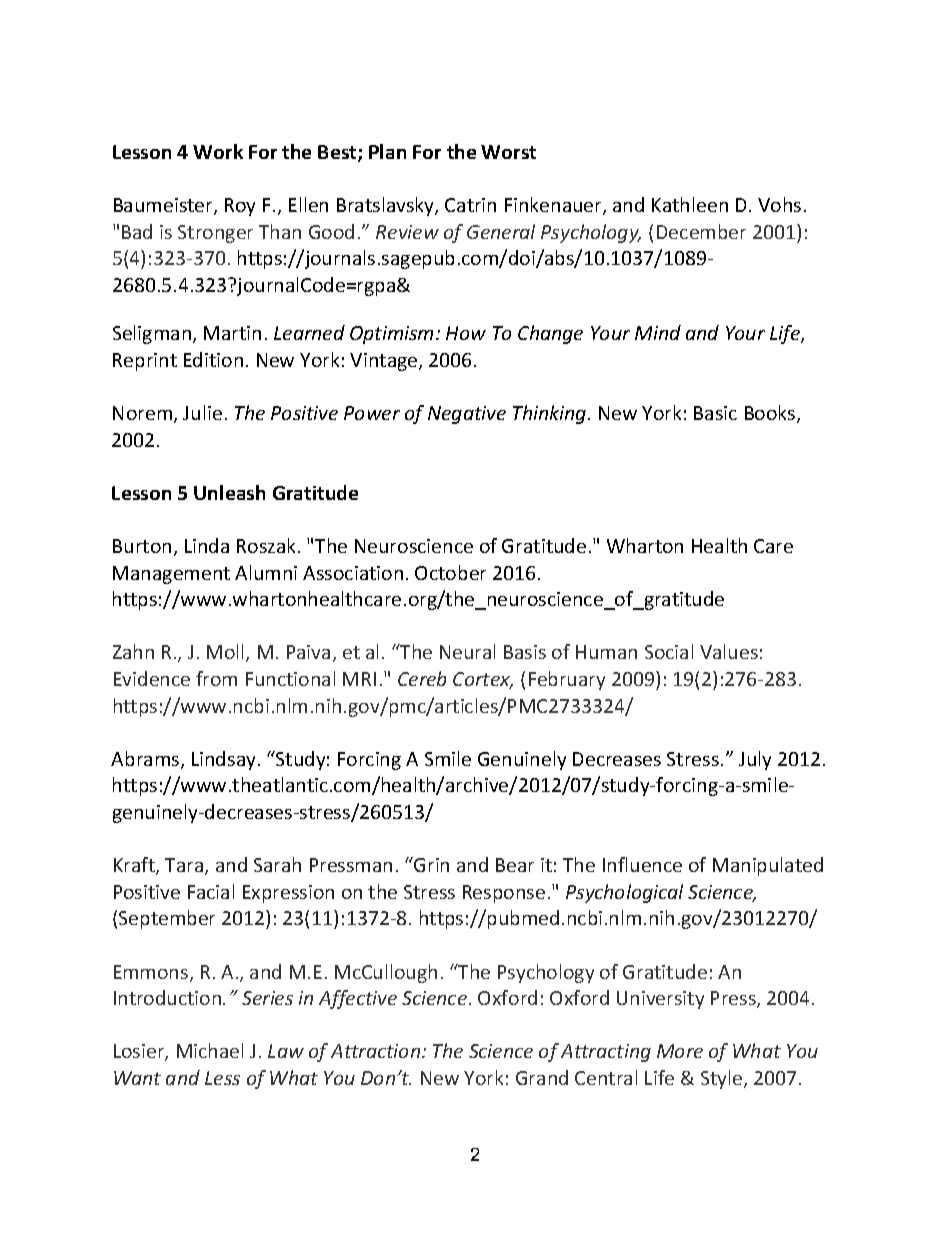 This screenshot has height=1233, width=952. Describe the element at coordinates (690, 204) in the screenshot. I see `Kathleen` at that location.
